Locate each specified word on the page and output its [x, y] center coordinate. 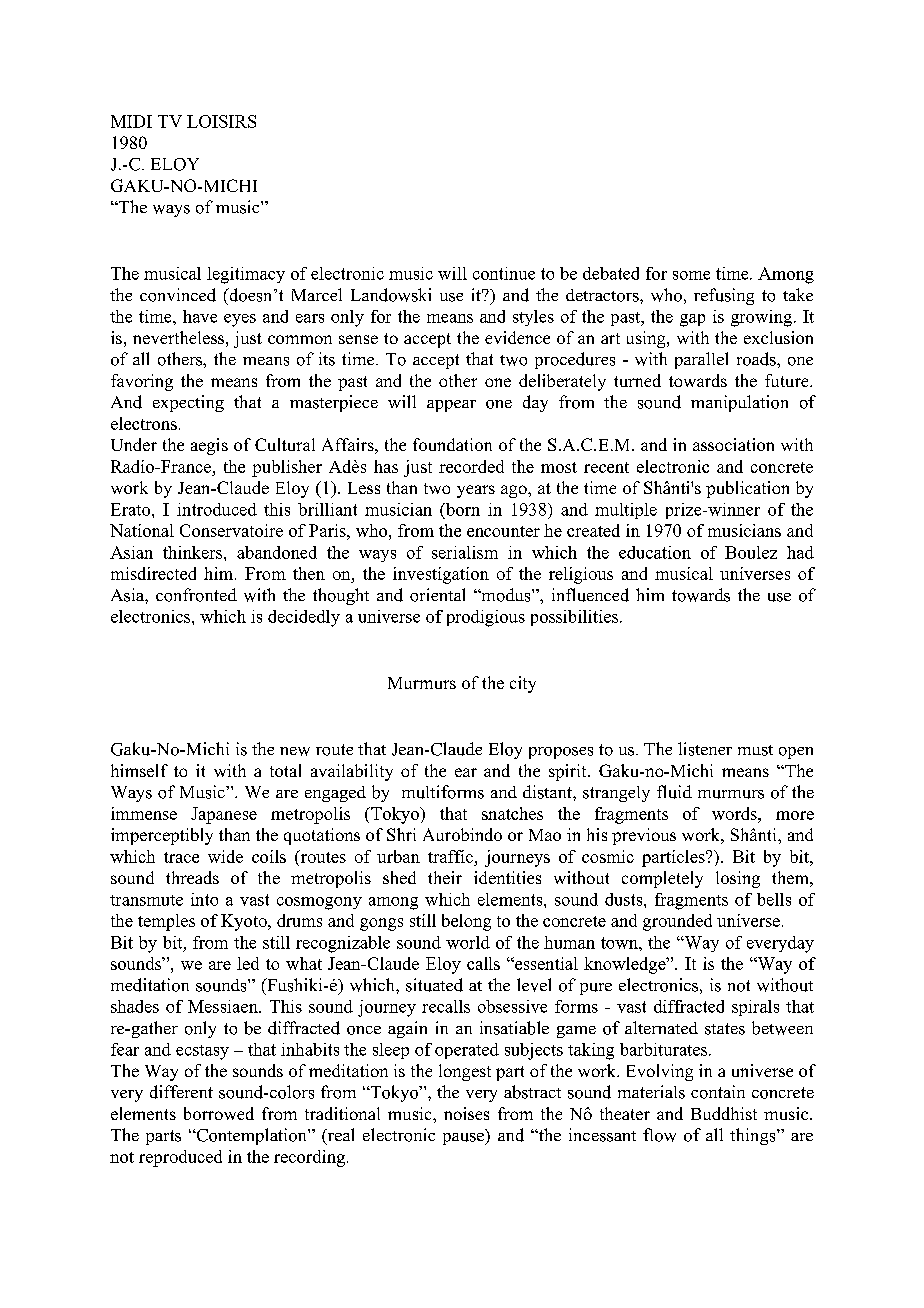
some [691, 275]
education [655, 552]
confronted [196, 595]
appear [451, 406]
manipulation [739, 403]
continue [504, 273]
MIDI [131, 121]
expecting [188, 403]
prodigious [486, 618]
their [445, 877]
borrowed [219, 1113]
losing [738, 879]
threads [192, 877]
